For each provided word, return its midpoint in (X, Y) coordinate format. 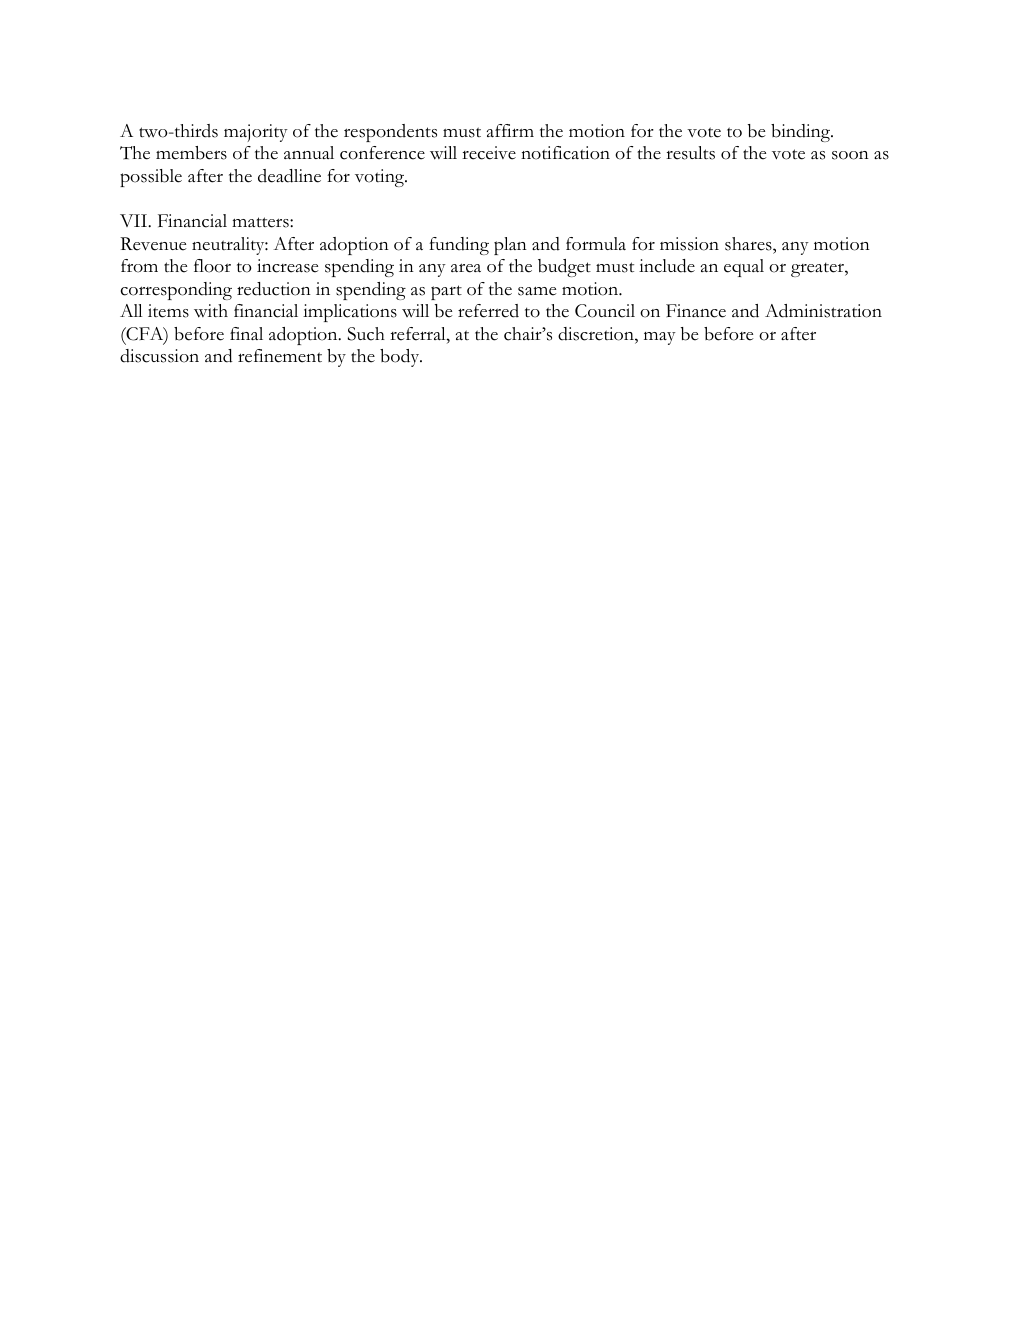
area (466, 268)
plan (510, 246)
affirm (510, 130)
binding (802, 133)
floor (212, 266)
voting (381, 178)
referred (488, 311)
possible (151, 178)
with (211, 311)
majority (256, 133)
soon (850, 155)
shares (749, 244)
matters (261, 222)
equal (744, 268)
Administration (823, 311)
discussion (159, 356)
